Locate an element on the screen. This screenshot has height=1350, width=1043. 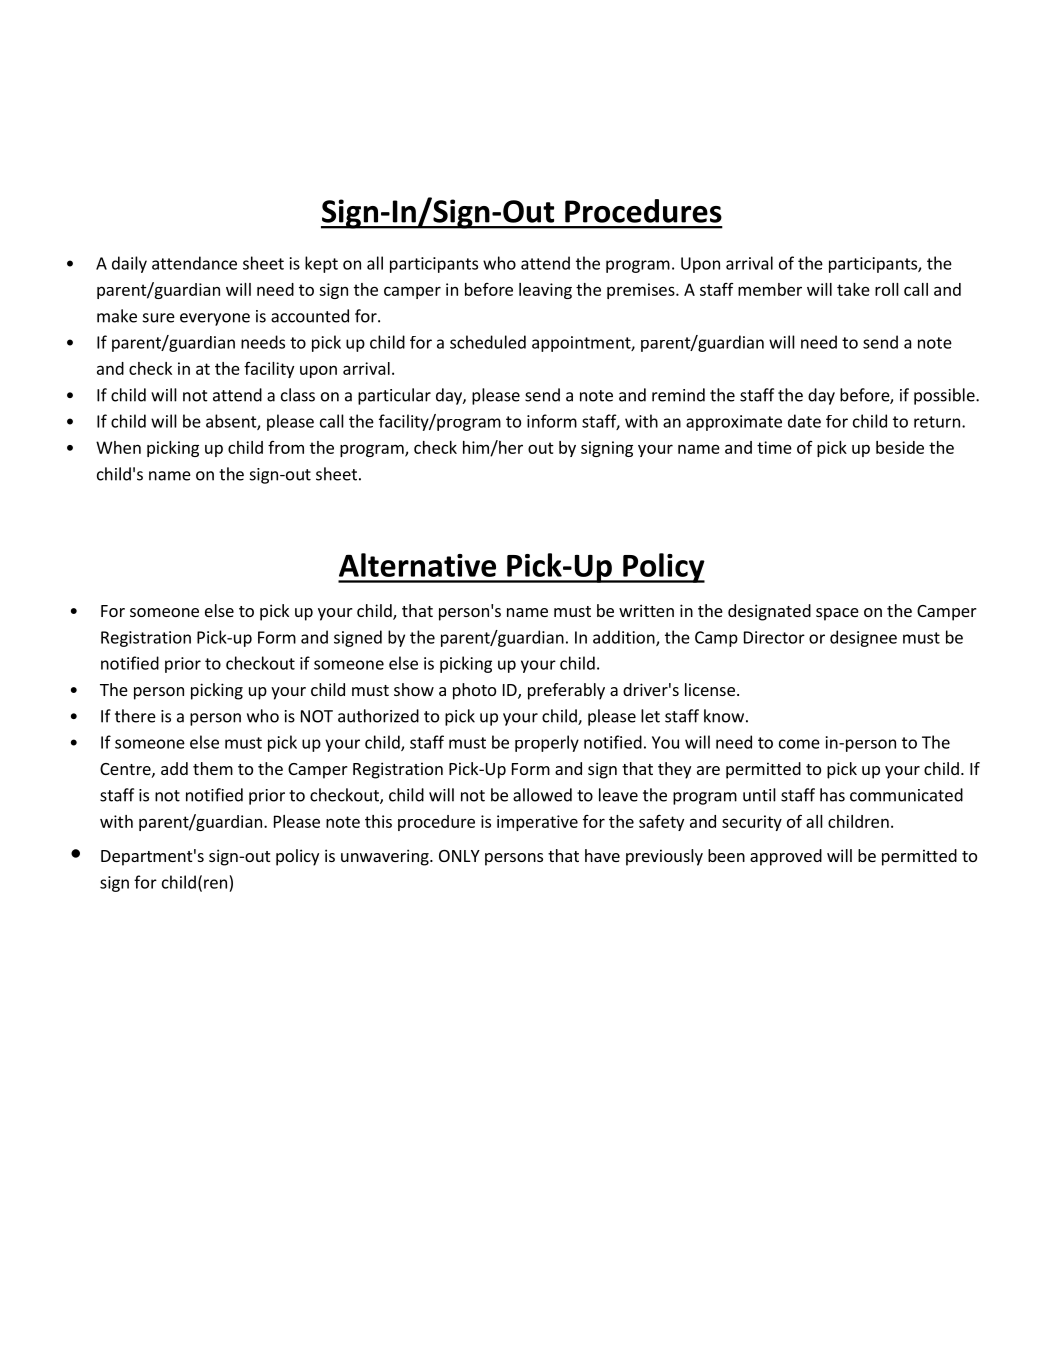
Alternative is located at coordinates (417, 565).
